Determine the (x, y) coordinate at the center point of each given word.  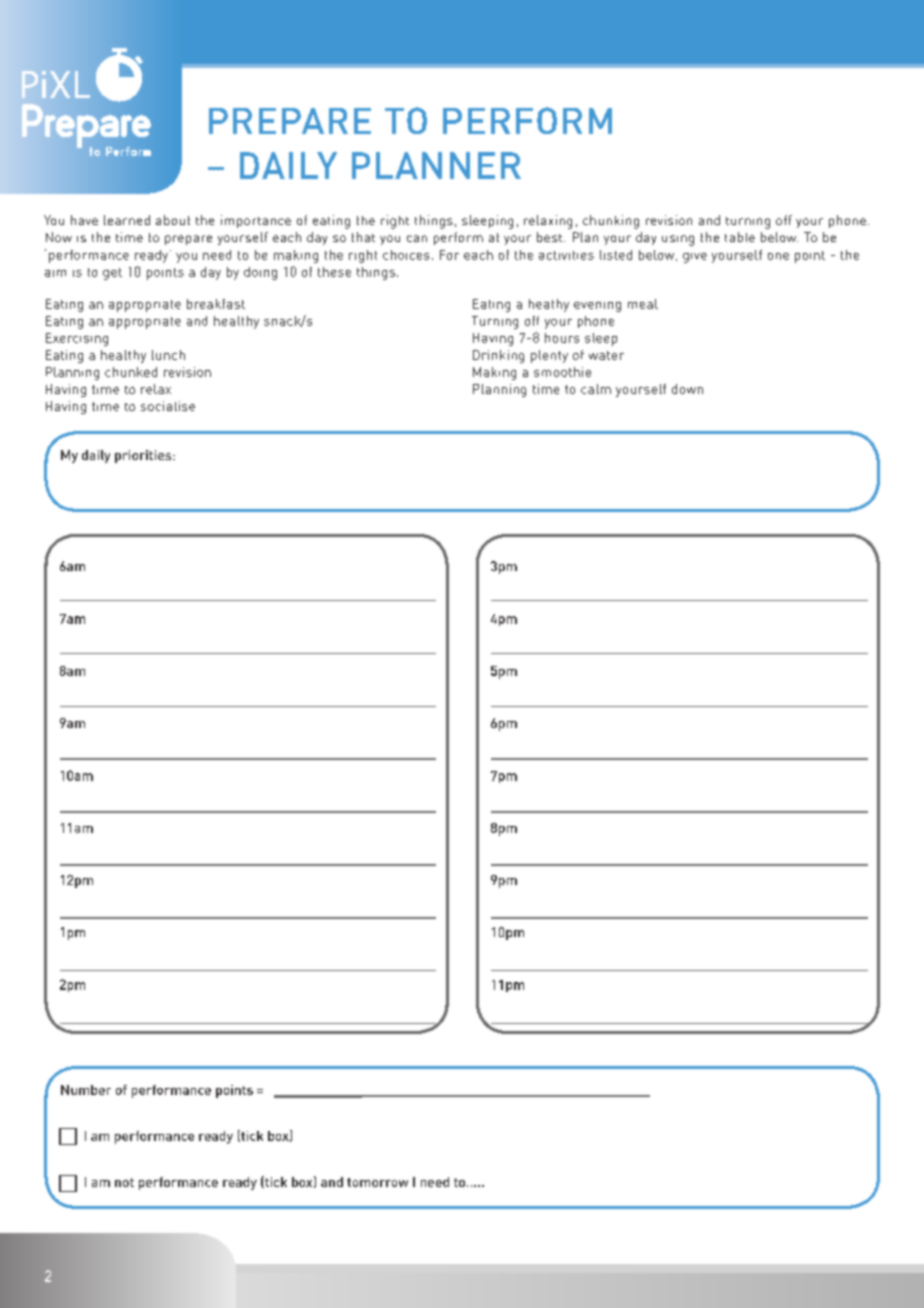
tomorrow (377, 1182)
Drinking (498, 356)
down (687, 389)
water (606, 355)
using (678, 240)
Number (86, 1090)
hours (562, 338)
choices (406, 255)
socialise (168, 406)
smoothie (562, 372)
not (124, 1182)
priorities (144, 456)
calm (596, 389)
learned (127, 220)
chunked (131, 372)
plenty (549, 356)
